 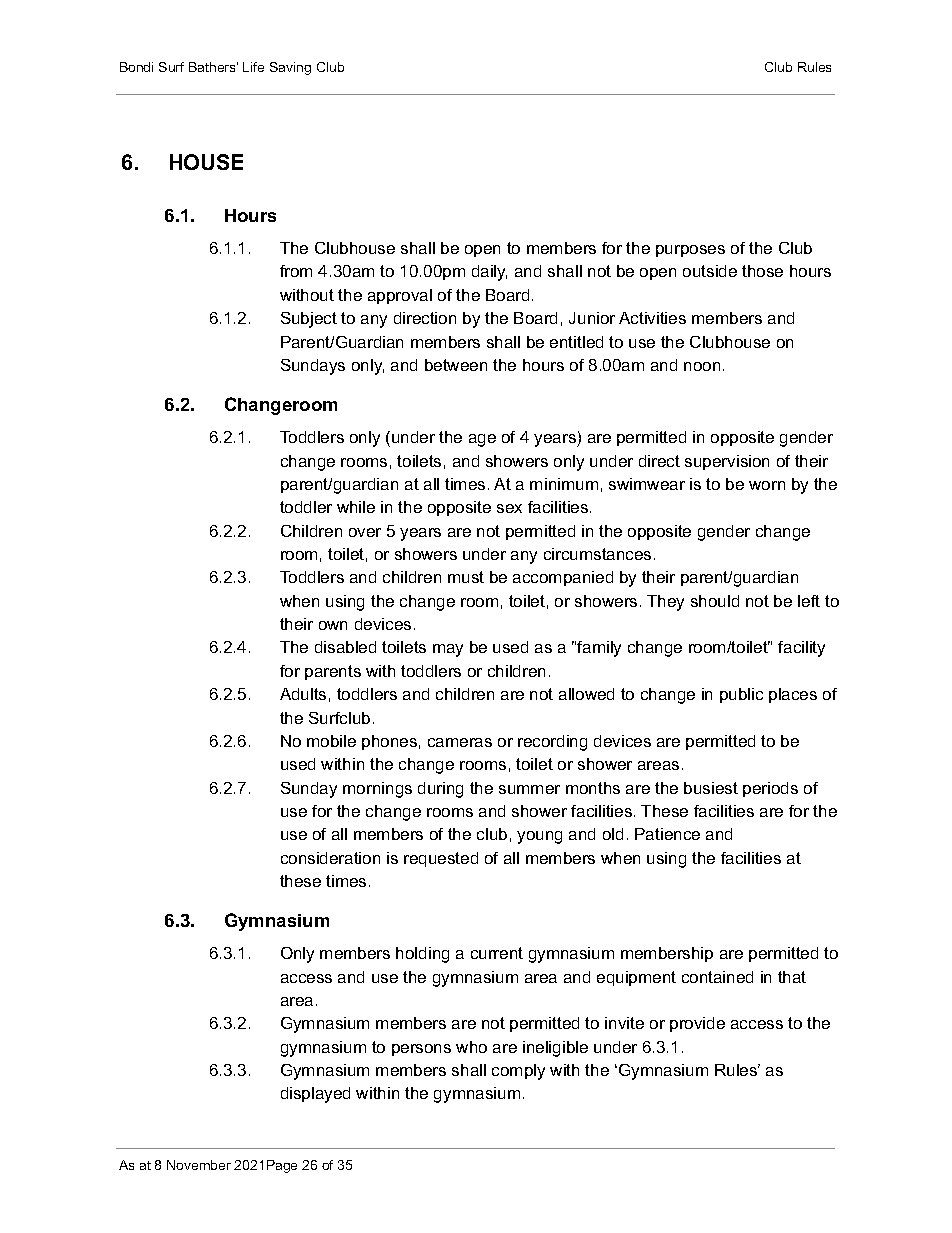 What do you see at coordinates (518, 1072) in the screenshot?
I see `comply` at bounding box center [518, 1072].
